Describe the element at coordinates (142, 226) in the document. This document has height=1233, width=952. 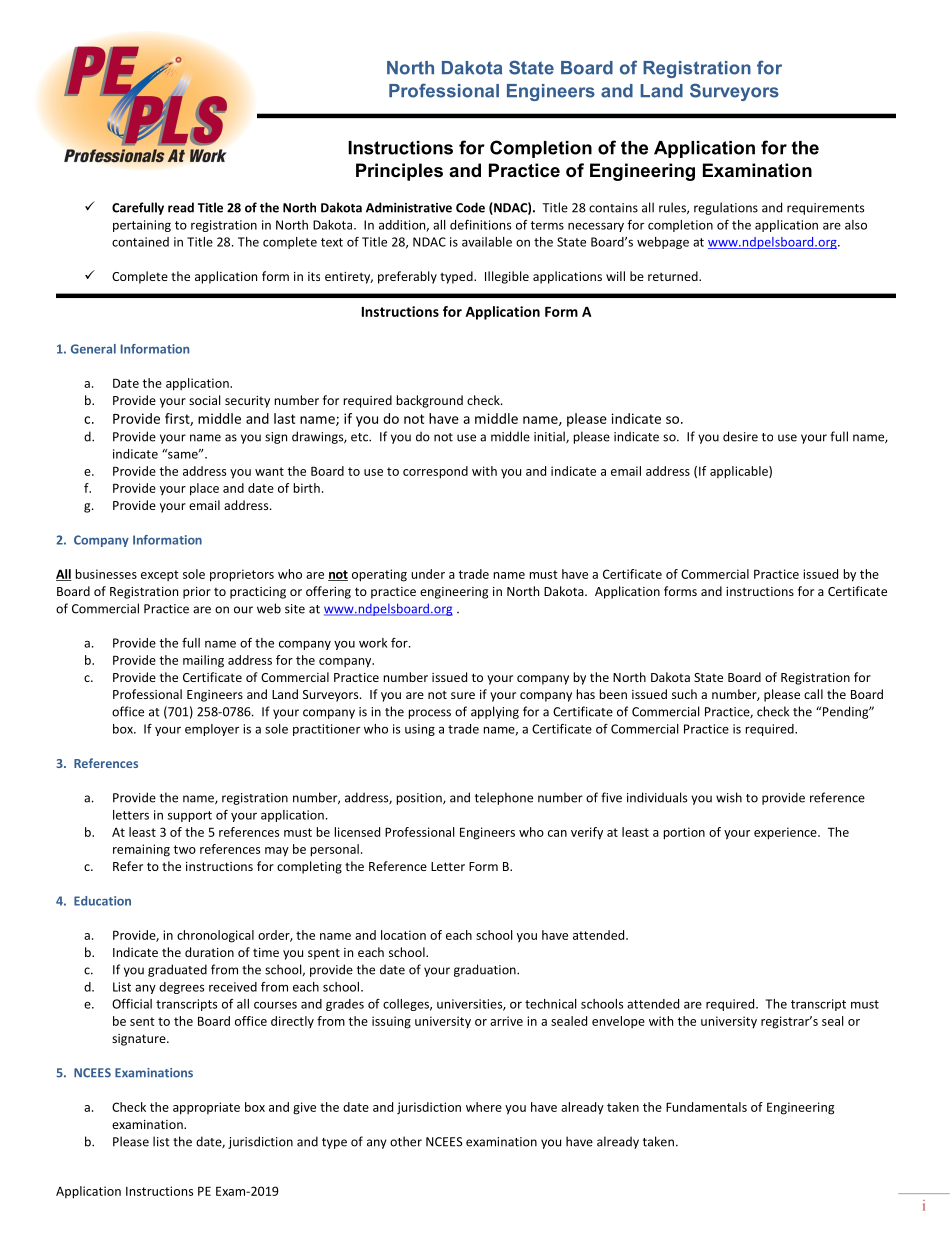
I see `pertaining` at that location.
